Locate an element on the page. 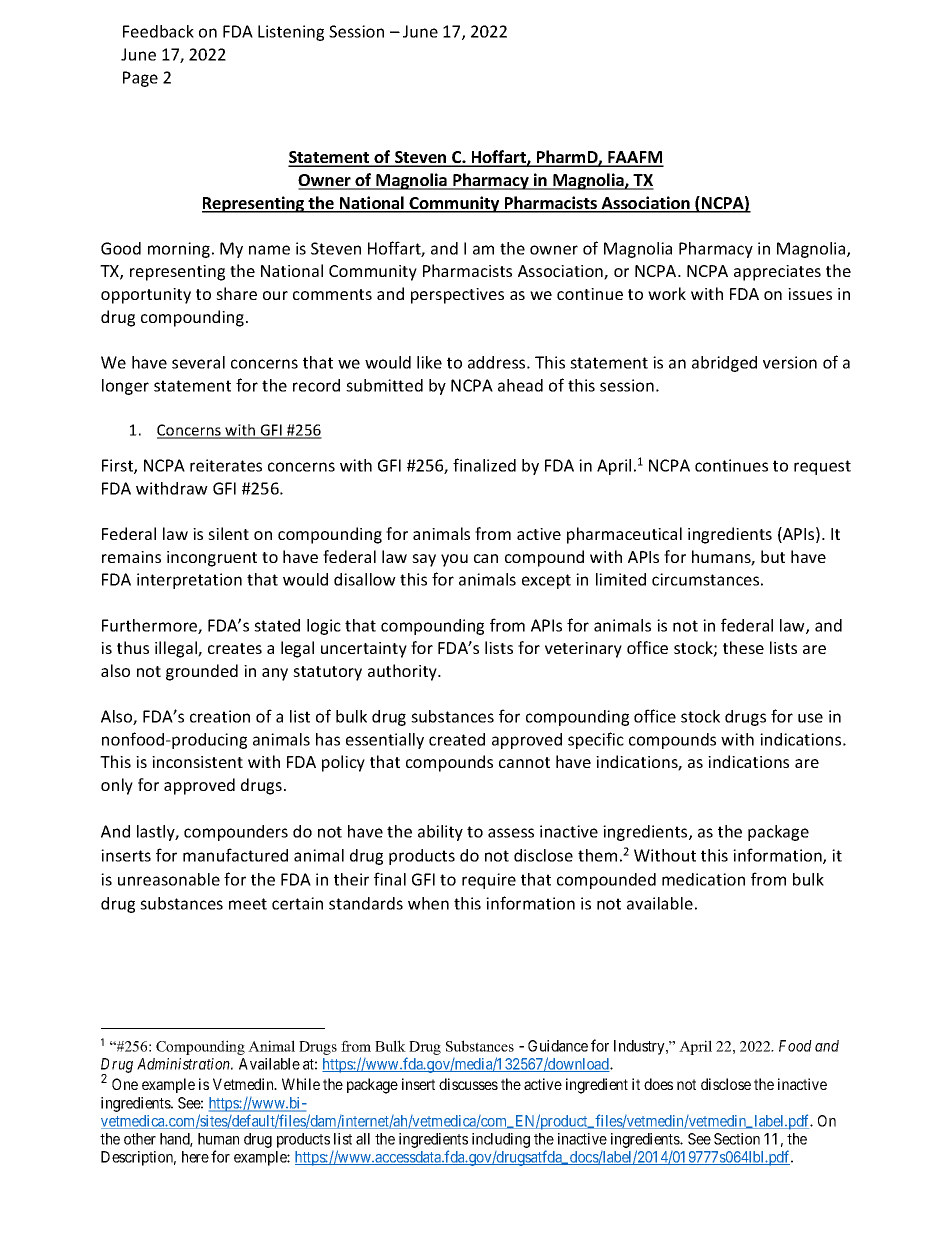 The image size is (952, 1233). Feedback is located at coordinates (158, 31).
